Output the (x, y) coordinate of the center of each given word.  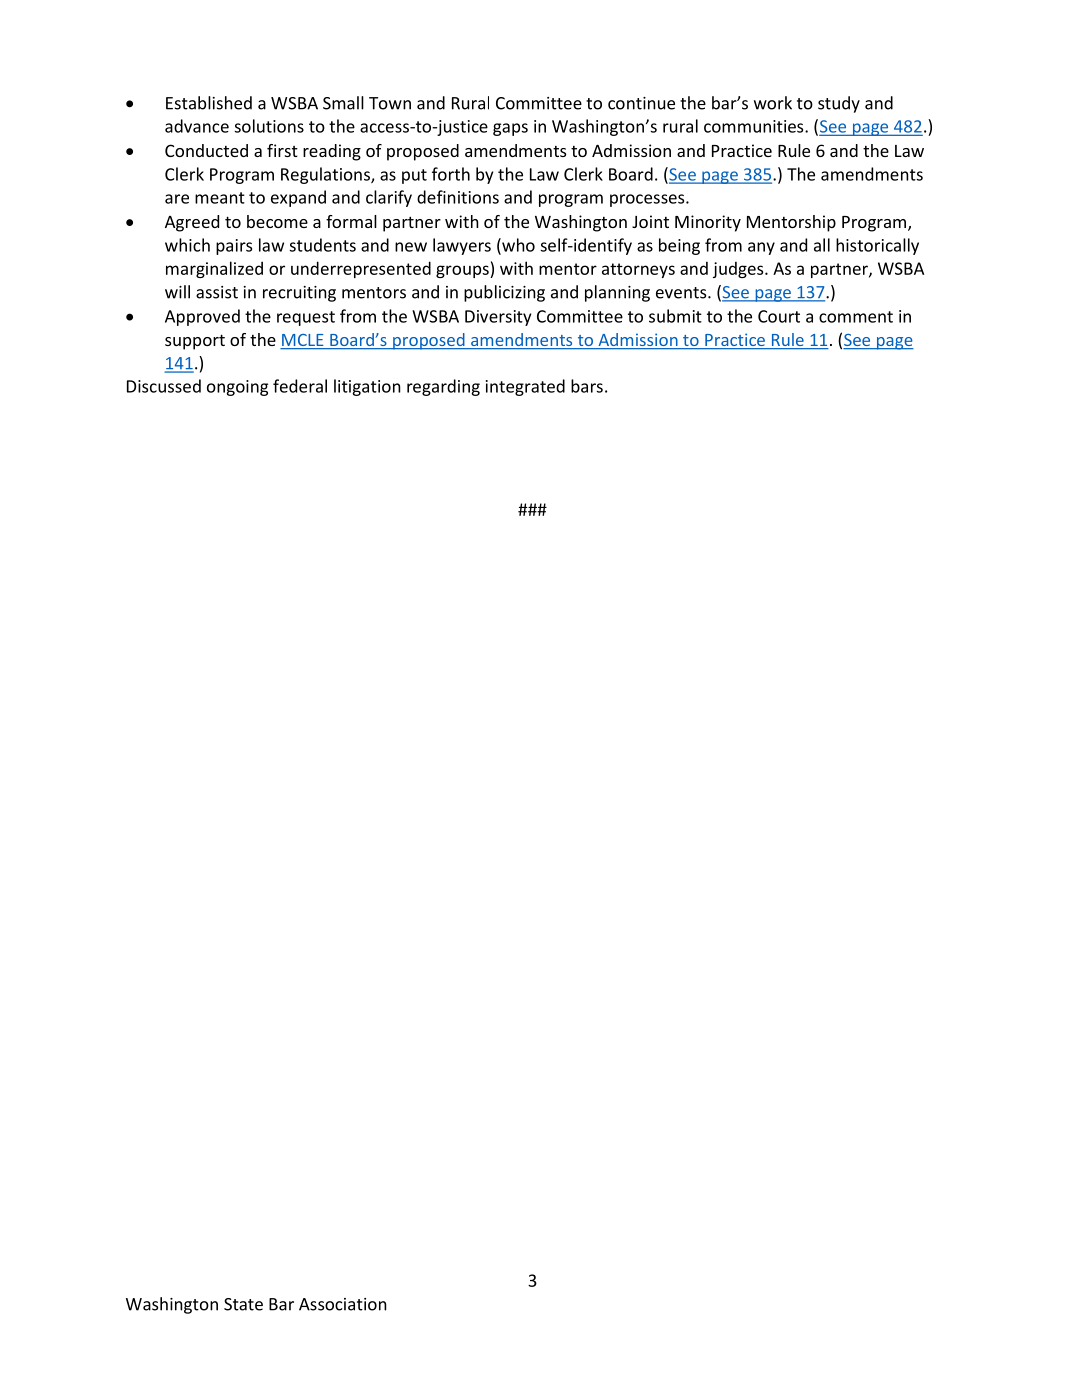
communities (755, 126)
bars (587, 386)
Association (343, 1304)
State (243, 1304)
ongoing (237, 388)
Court (779, 316)
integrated (525, 387)
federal (300, 386)
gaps (510, 129)
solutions (269, 126)
